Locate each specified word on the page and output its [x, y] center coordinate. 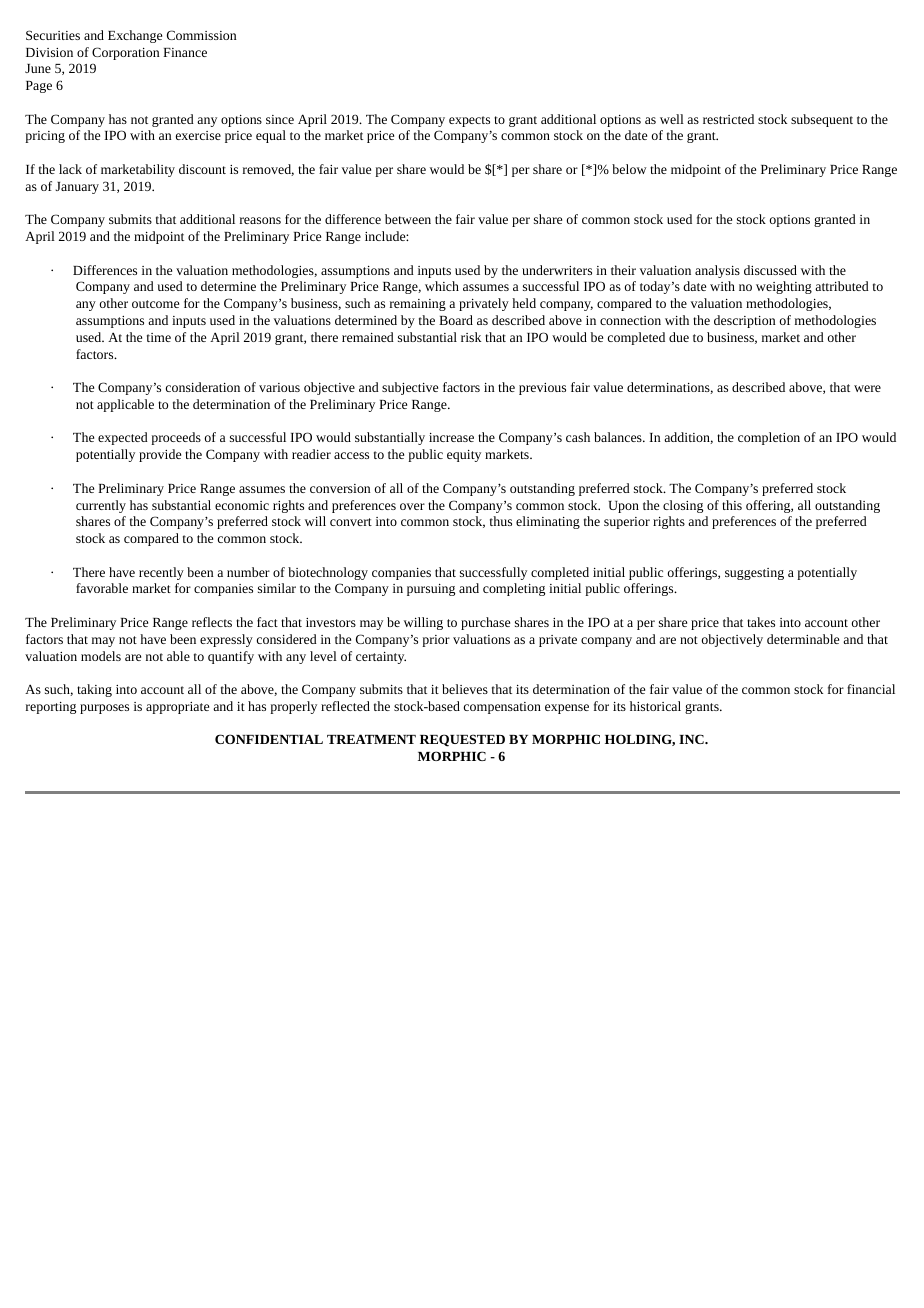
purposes [104, 709]
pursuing [431, 590]
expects [469, 121]
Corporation [125, 53]
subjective [410, 388]
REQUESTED [462, 740]
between [408, 219]
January [77, 188]
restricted [728, 119]
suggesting [754, 574]
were [867, 388]
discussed [770, 270]
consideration [203, 387]
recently [161, 573]
